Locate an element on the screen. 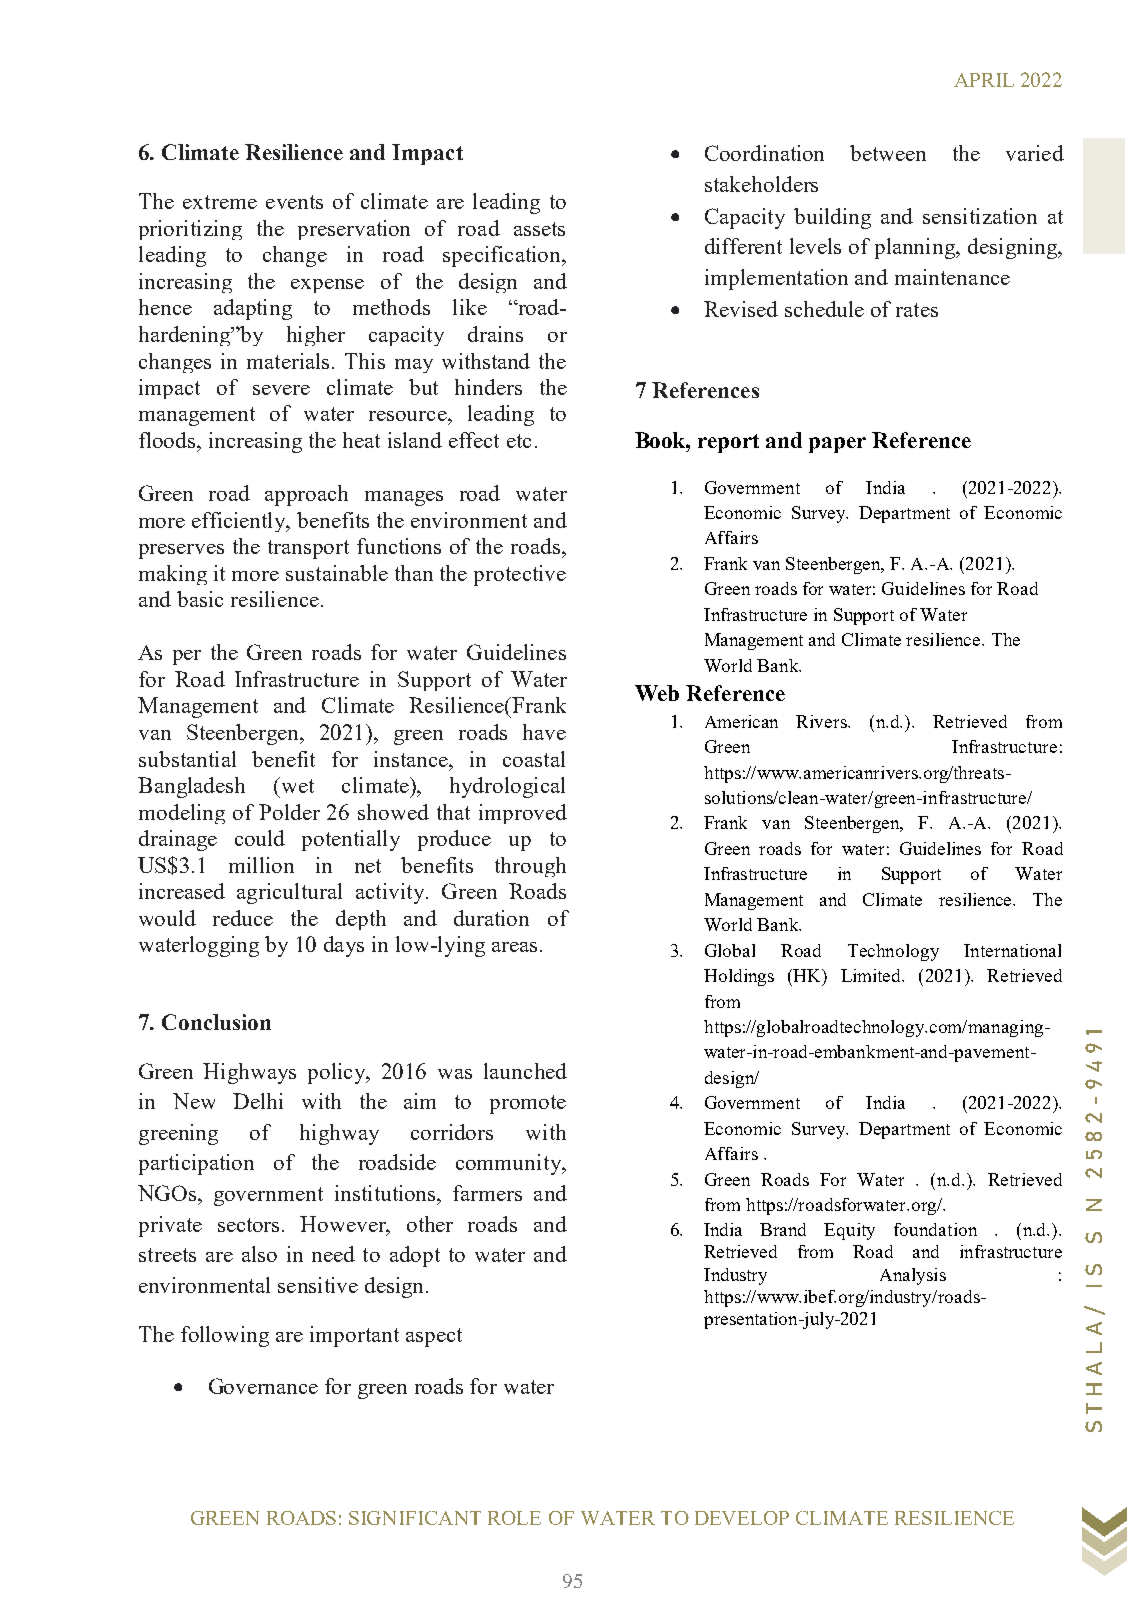  Delhi is located at coordinates (258, 1101).
